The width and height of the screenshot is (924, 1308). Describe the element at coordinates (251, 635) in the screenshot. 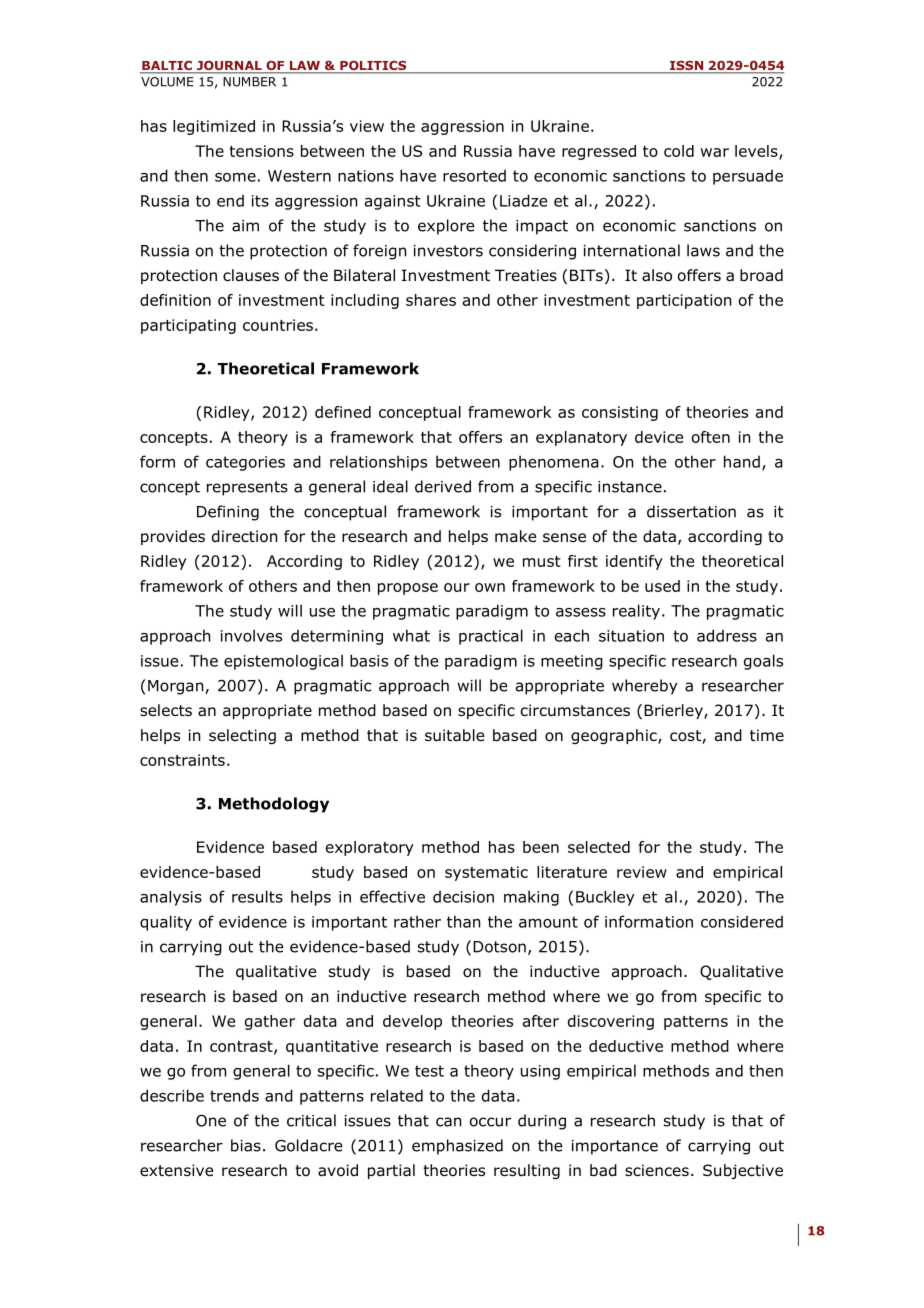

I see `involves` at that location.
